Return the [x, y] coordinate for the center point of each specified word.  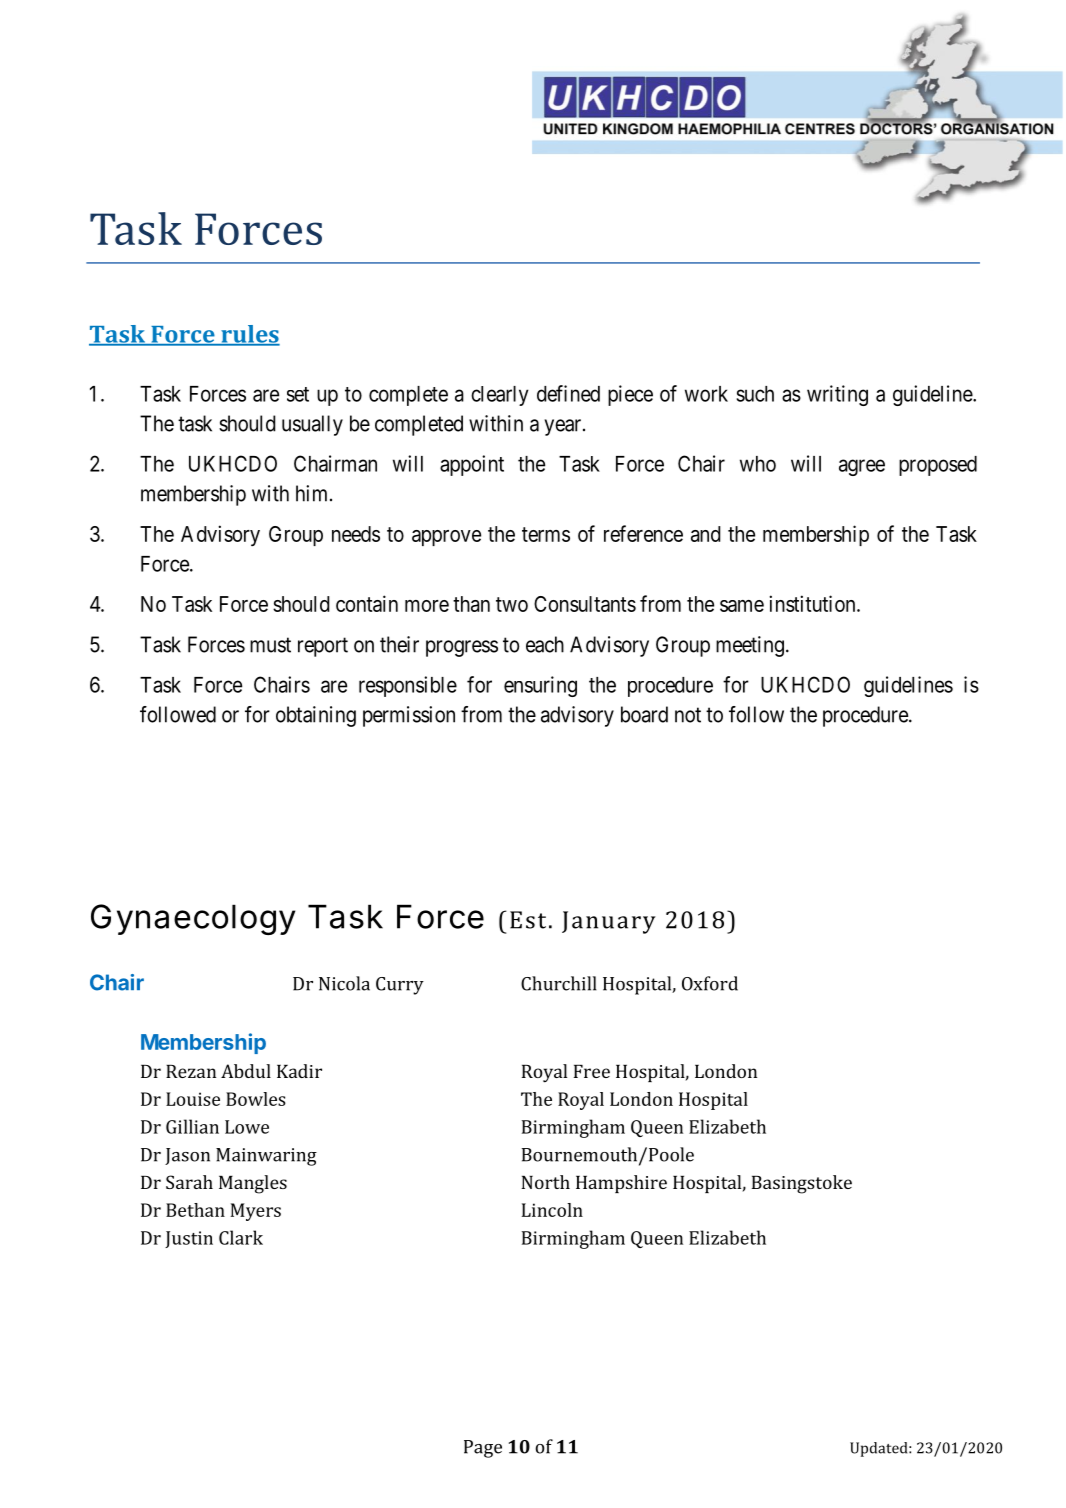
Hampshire [621, 1184]
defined [568, 393]
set [298, 394]
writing [837, 395]
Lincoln [552, 1210]
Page [483, 1449]
